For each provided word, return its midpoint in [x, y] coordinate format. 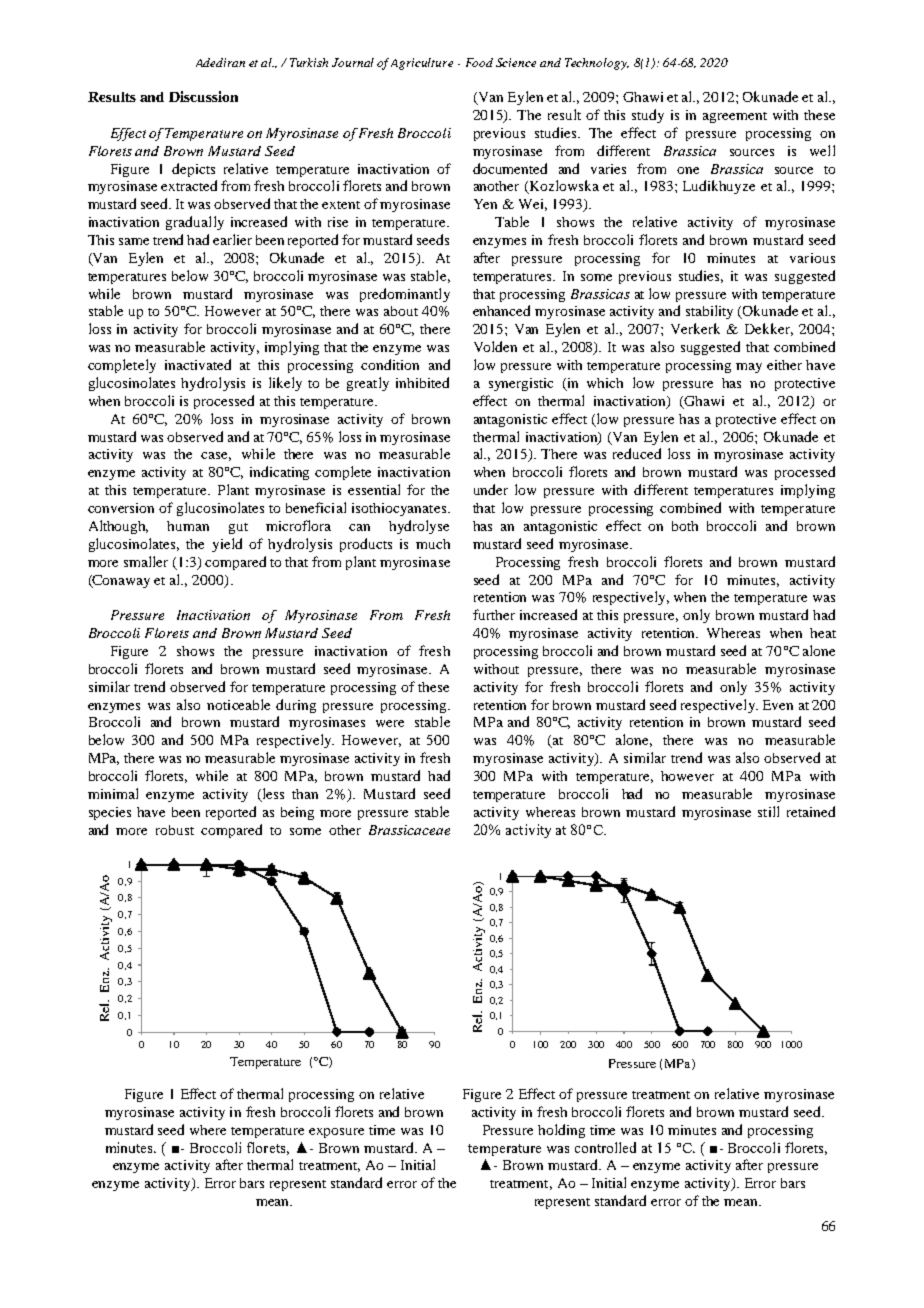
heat [823, 633]
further [494, 614]
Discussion [203, 96]
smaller [146, 561]
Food [479, 62]
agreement [735, 117]
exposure [336, 1133]
